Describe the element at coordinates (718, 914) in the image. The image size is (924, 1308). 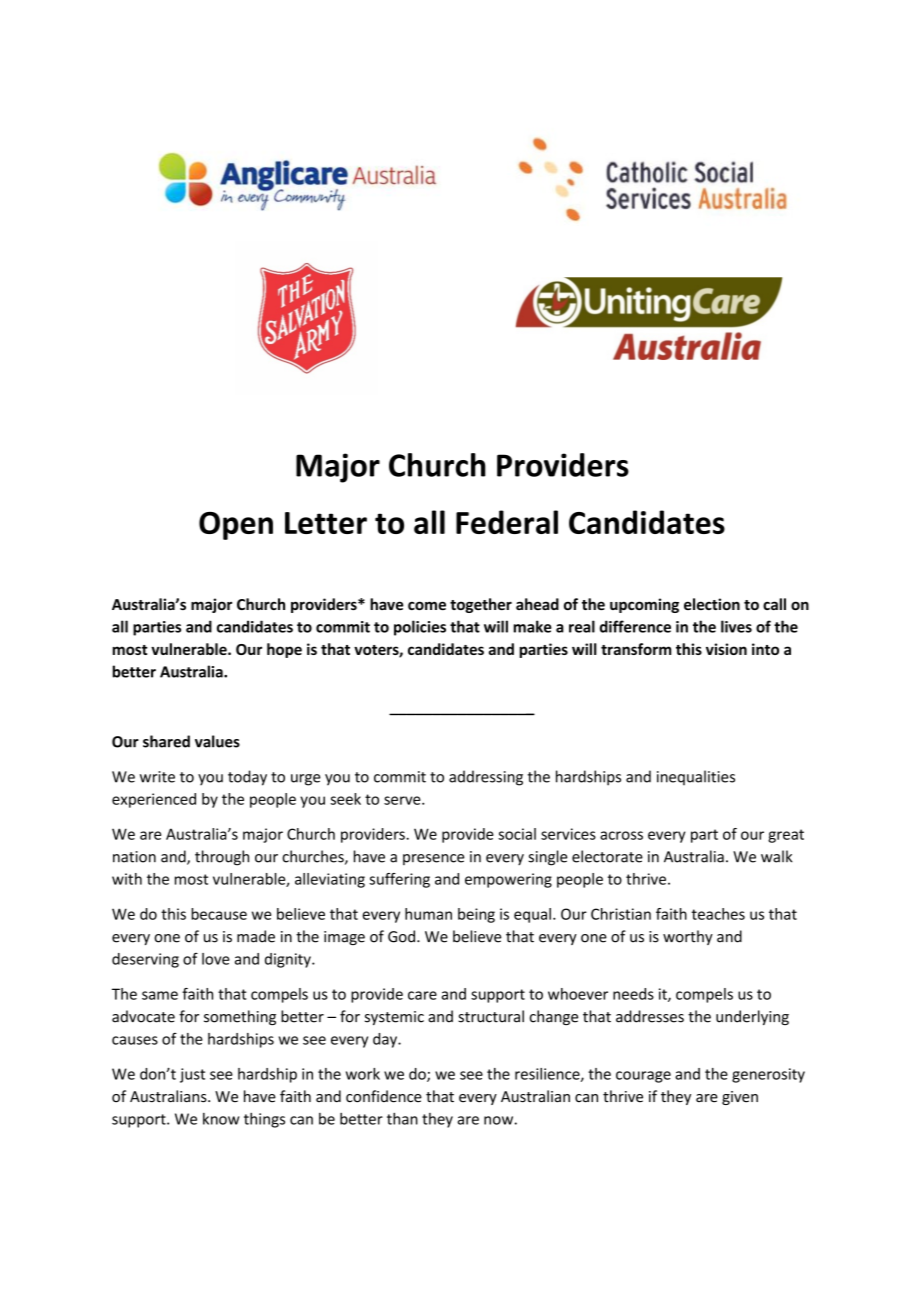
I see `teaches` at that location.
